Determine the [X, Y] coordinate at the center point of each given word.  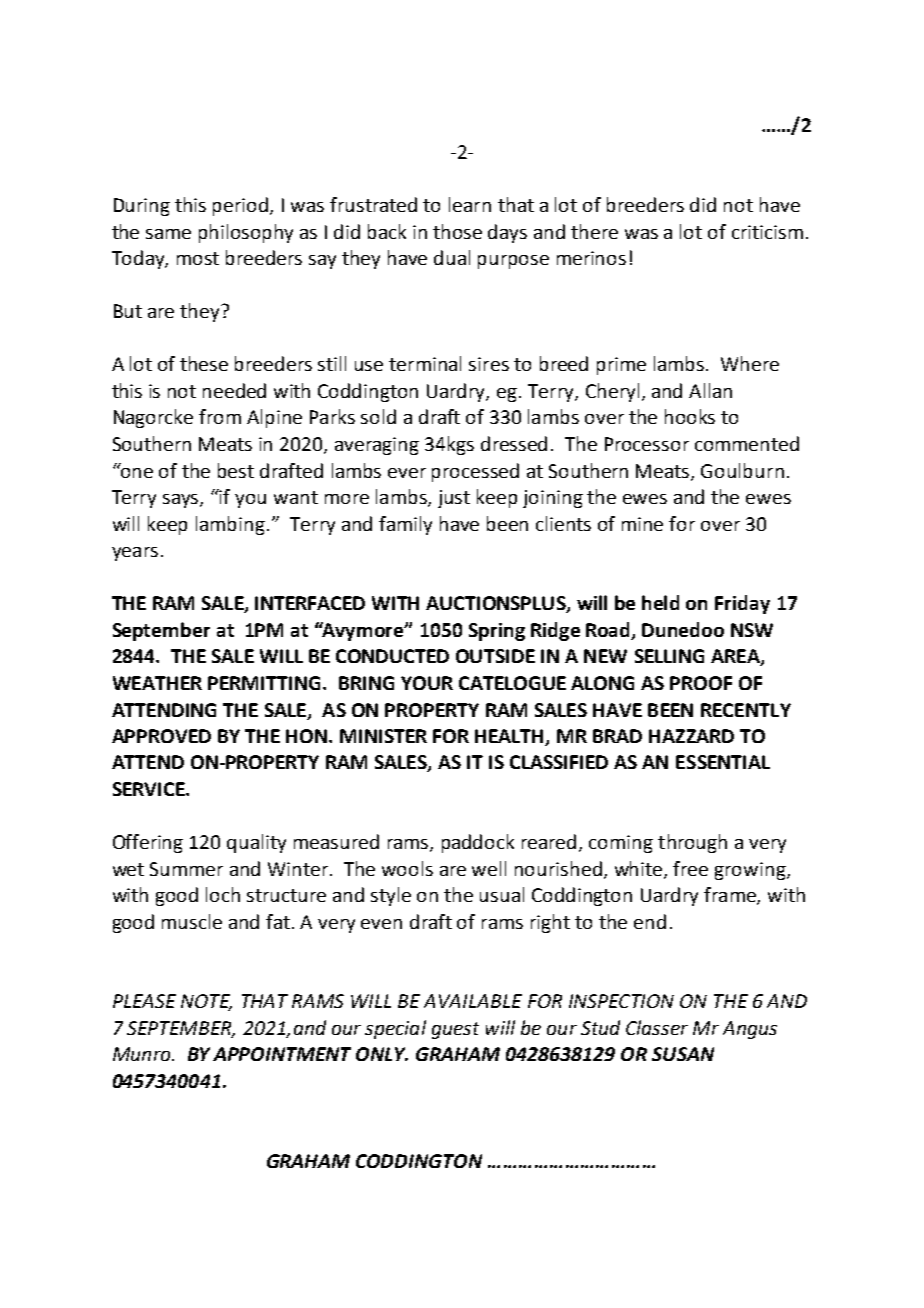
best [236, 470]
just [454, 499]
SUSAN [683, 1054]
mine [642, 524]
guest [455, 1030]
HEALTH [510, 737]
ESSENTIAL [723, 762]
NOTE [206, 1002]
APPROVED [161, 736]
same [168, 234]
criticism [767, 232]
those [457, 231]
